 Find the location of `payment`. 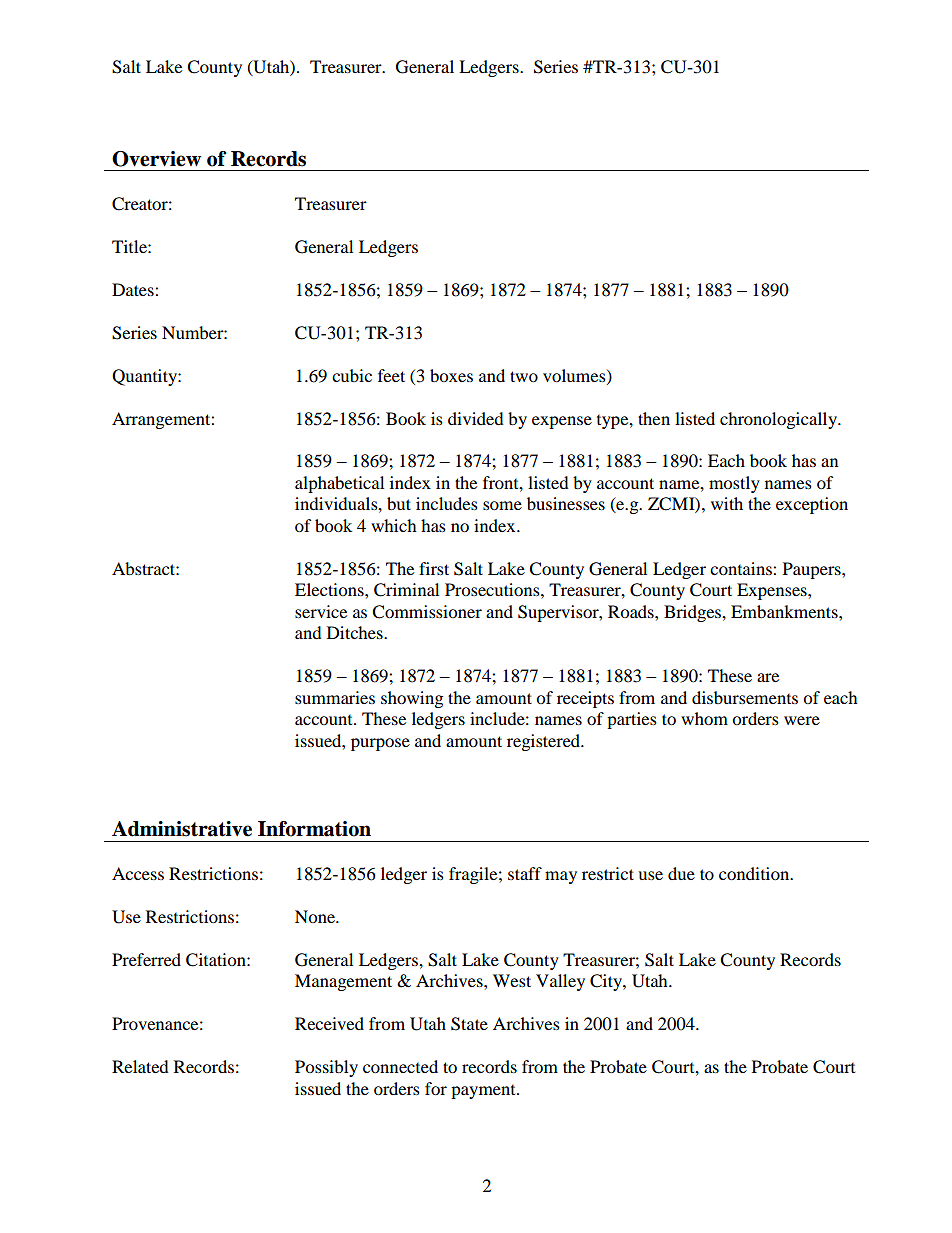

payment is located at coordinates (484, 1092).
